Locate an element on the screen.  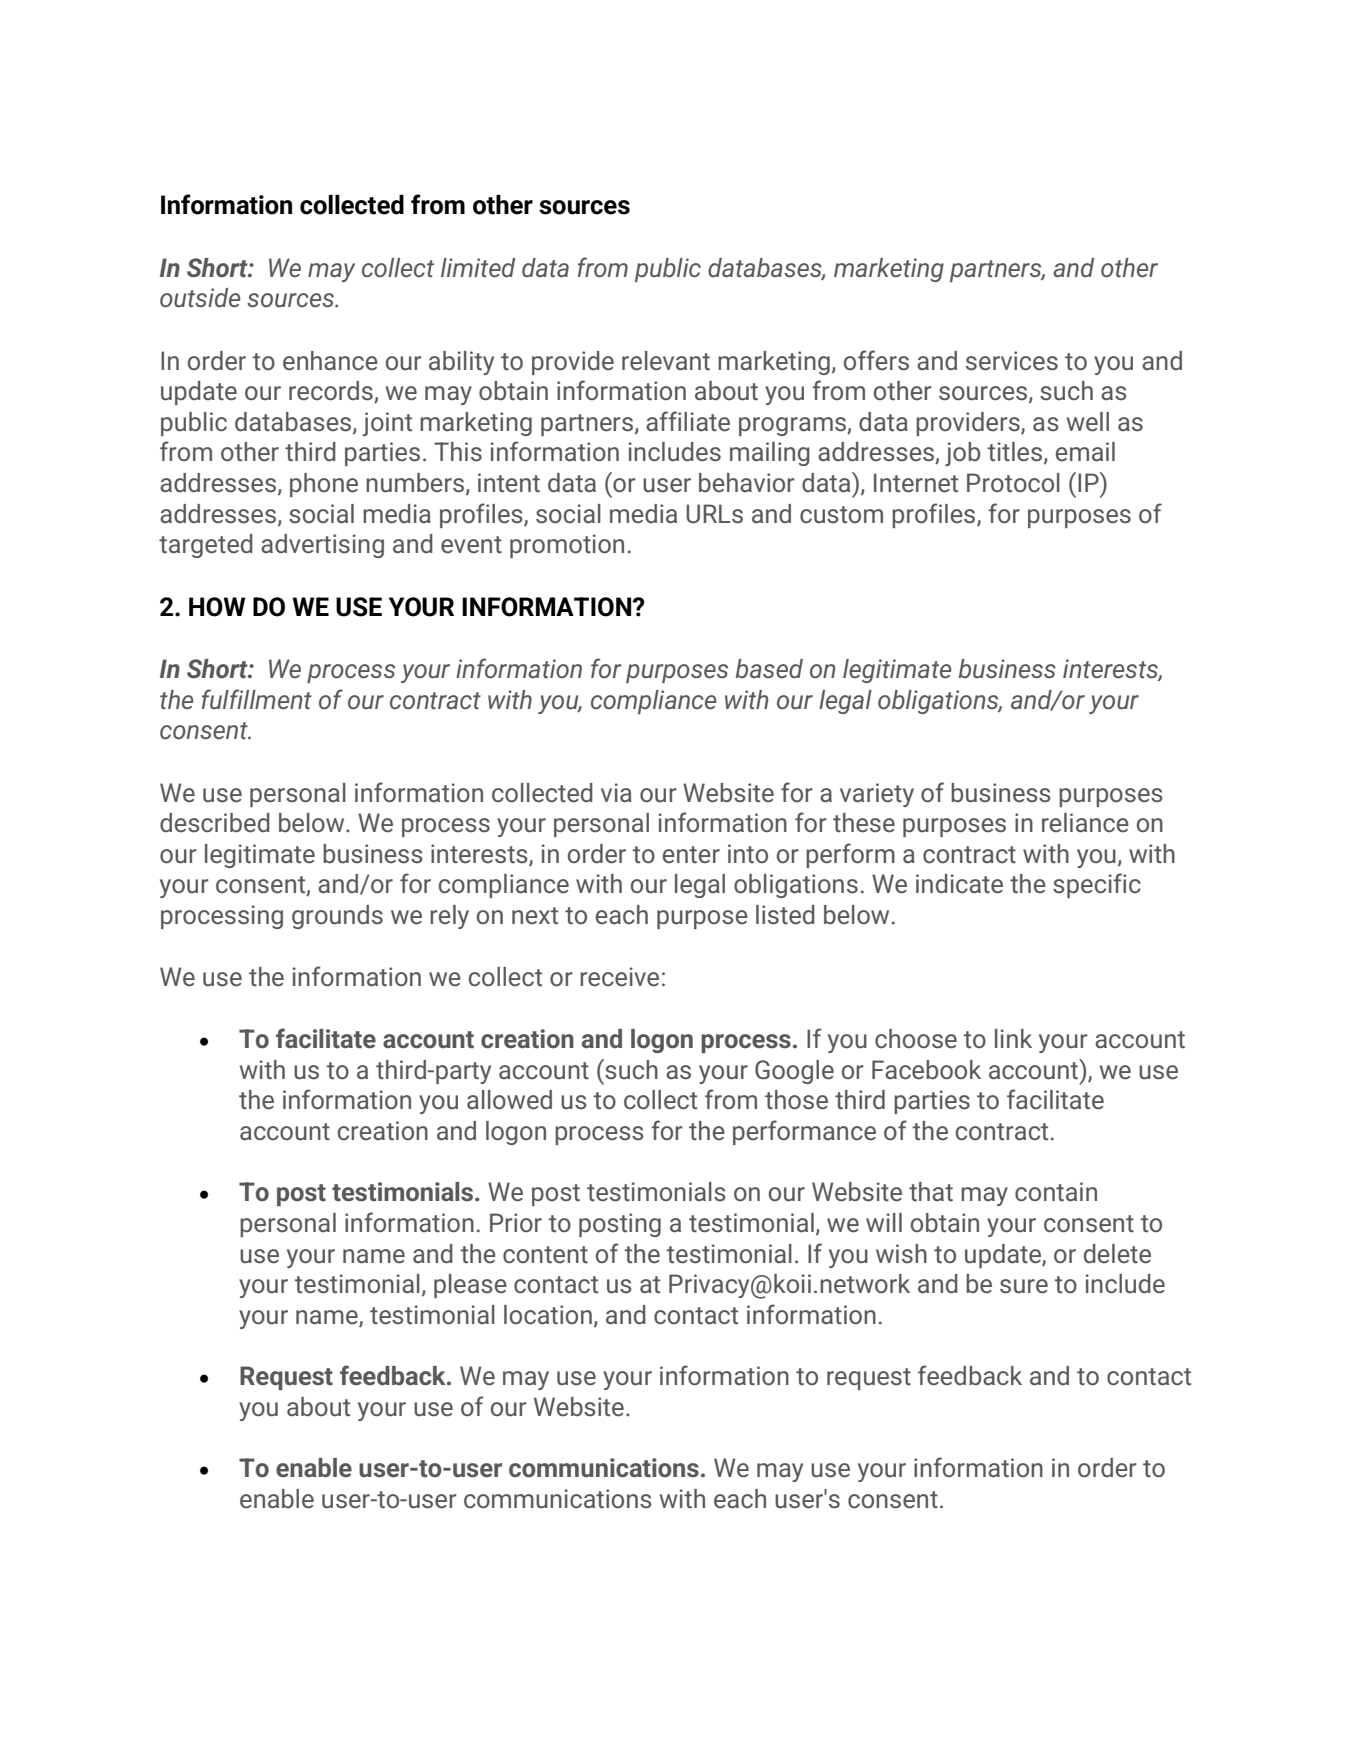
services is located at coordinates (1012, 361).
